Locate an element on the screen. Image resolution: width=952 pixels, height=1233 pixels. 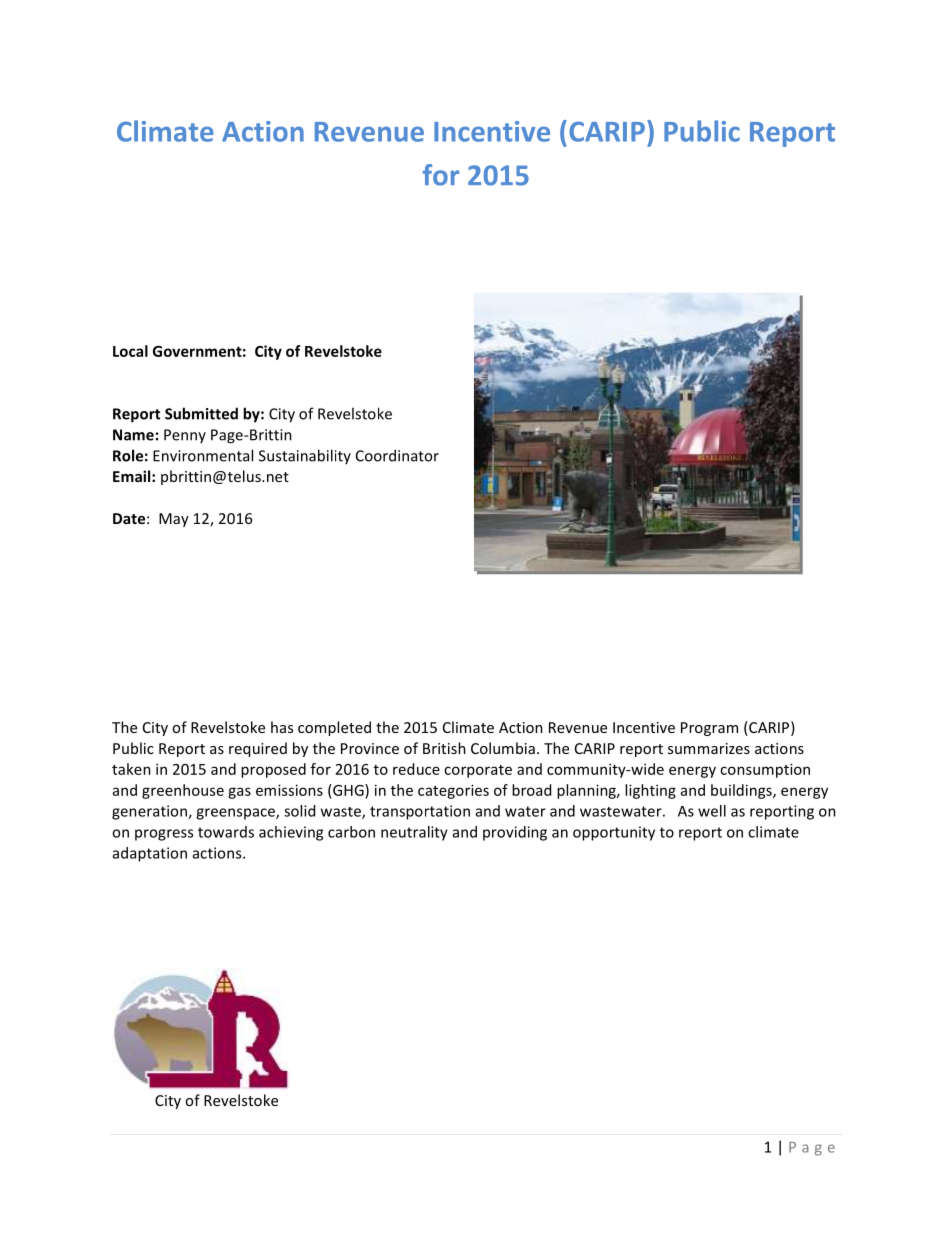
completed is located at coordinates (334, 728).
